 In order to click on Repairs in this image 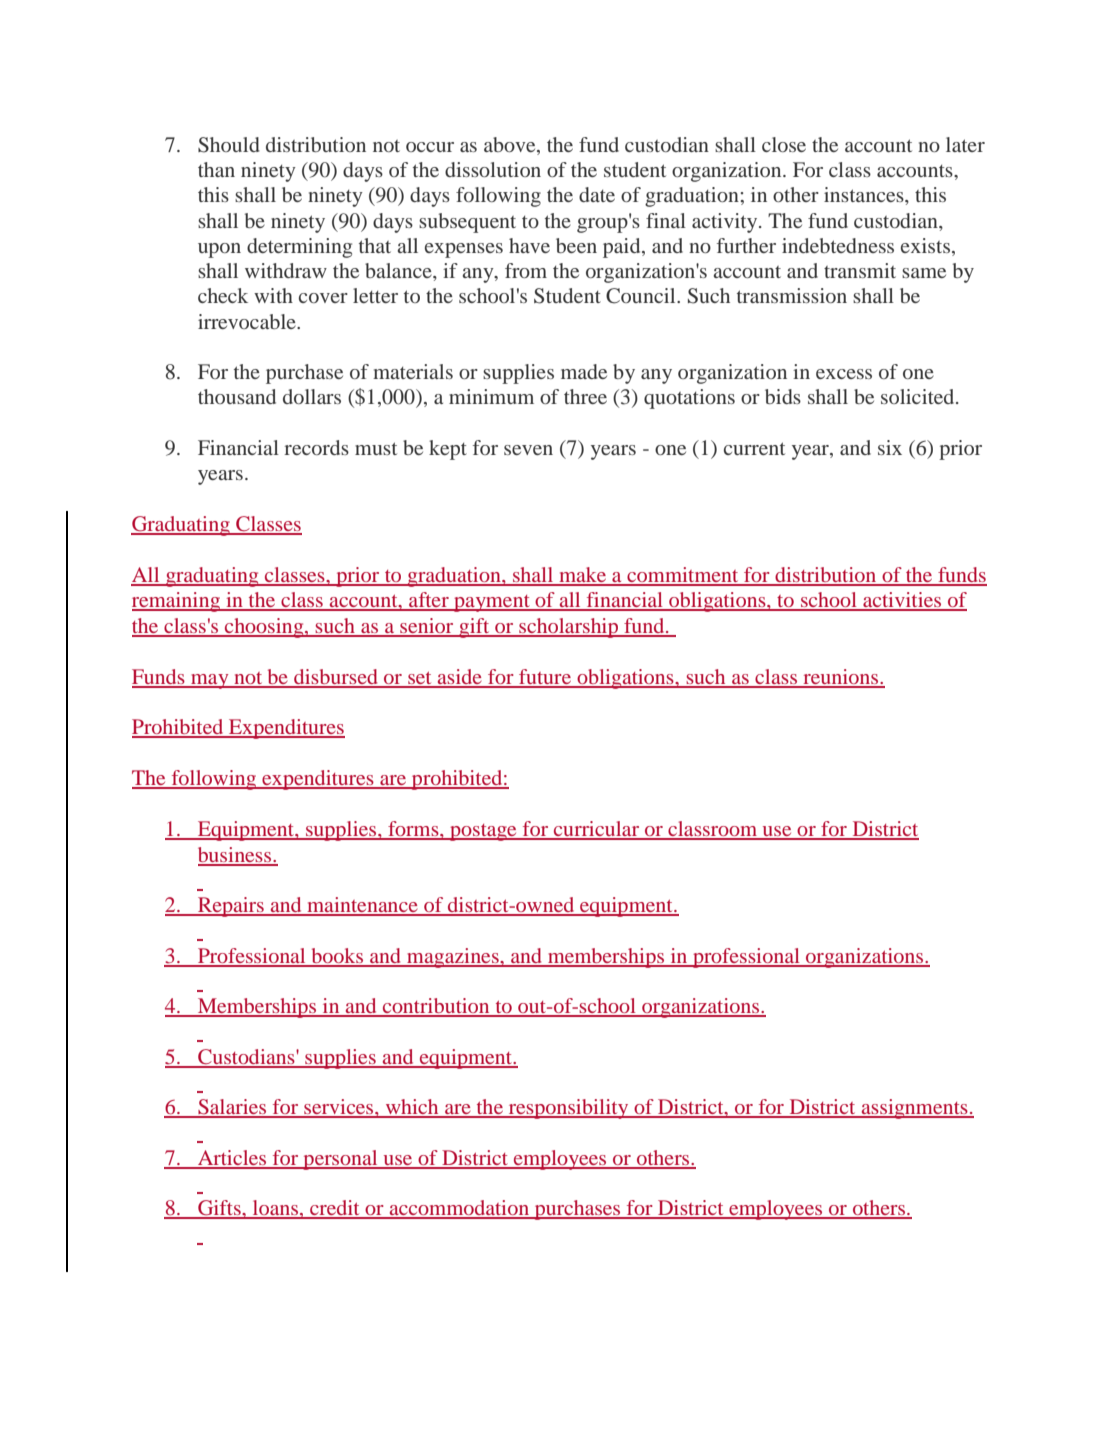, I will do `click(231, 907)`.
